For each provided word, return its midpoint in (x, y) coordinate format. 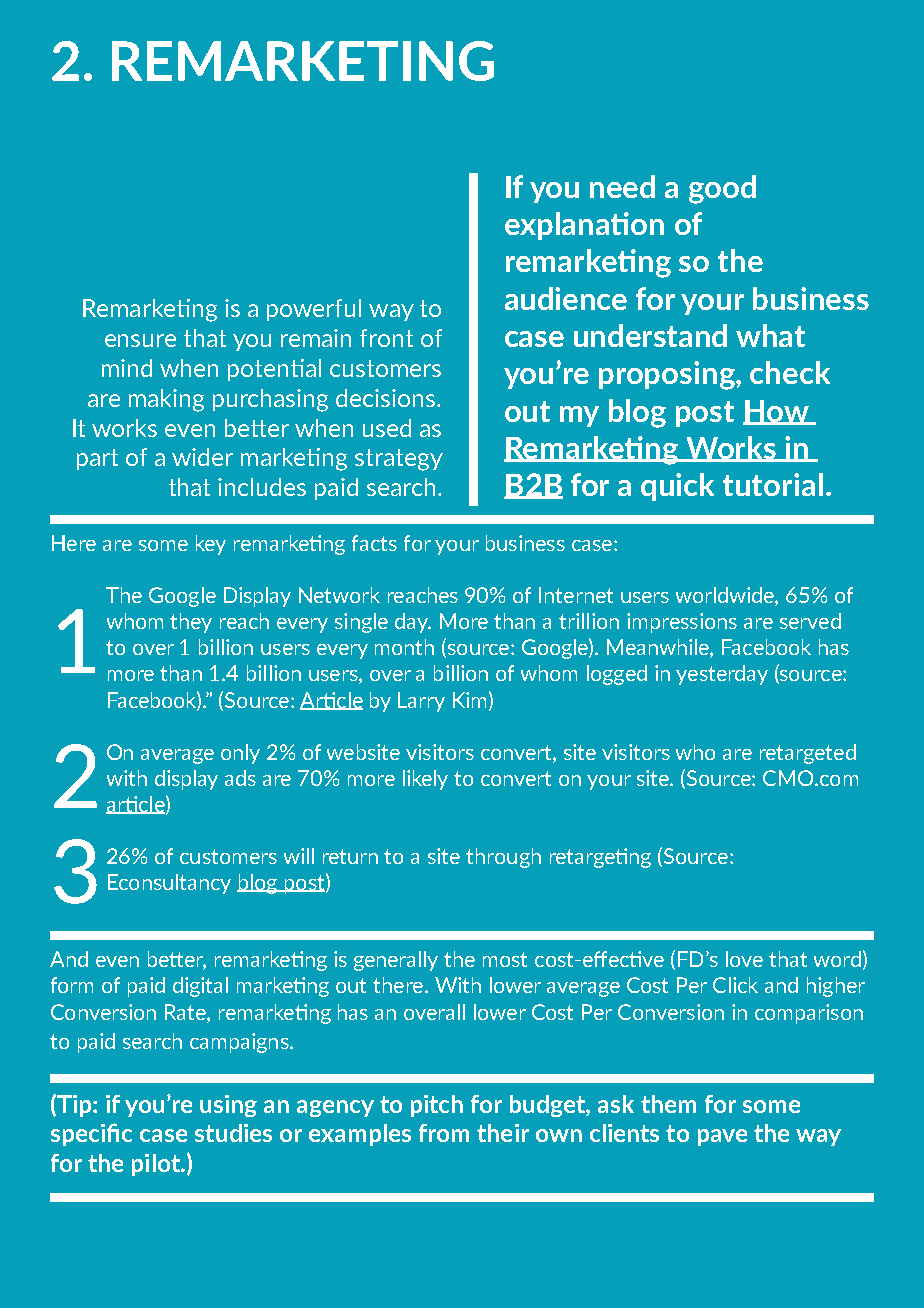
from (444, 1133)
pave (722, 1137)
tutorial (773, 484)
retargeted (808, 754)
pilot (157, 1165)
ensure (140, 340)
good (722, 189)
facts (374, 543)
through (503, 858)
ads (240, 778)
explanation (584, 226)
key (211, 545)
